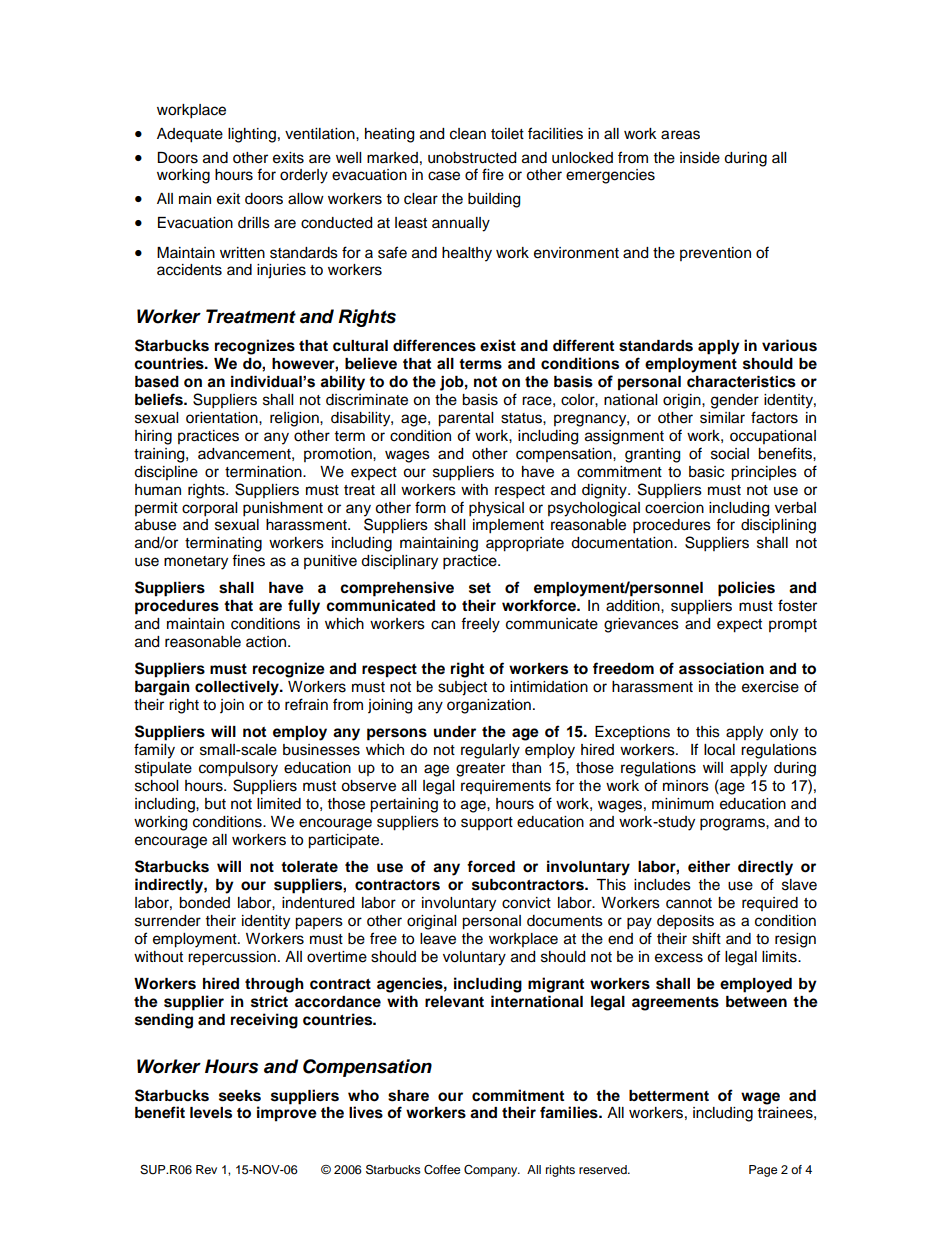  What do you see at coordinates (491, 866) in the image?
I see `forced` at bounding box center [491, 866].
